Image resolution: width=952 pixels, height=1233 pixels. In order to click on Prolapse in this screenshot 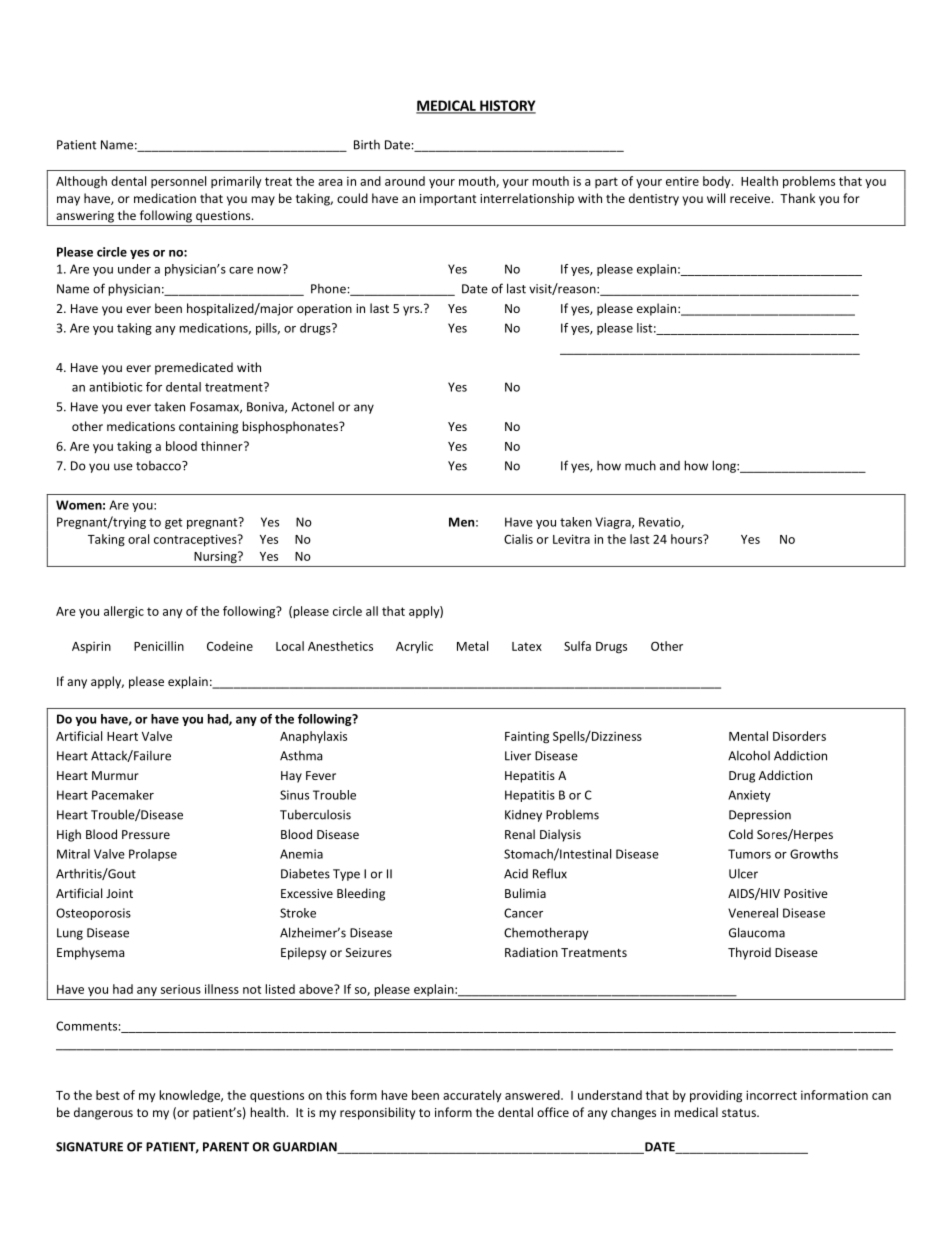, I will do `click(153, 855)`.
